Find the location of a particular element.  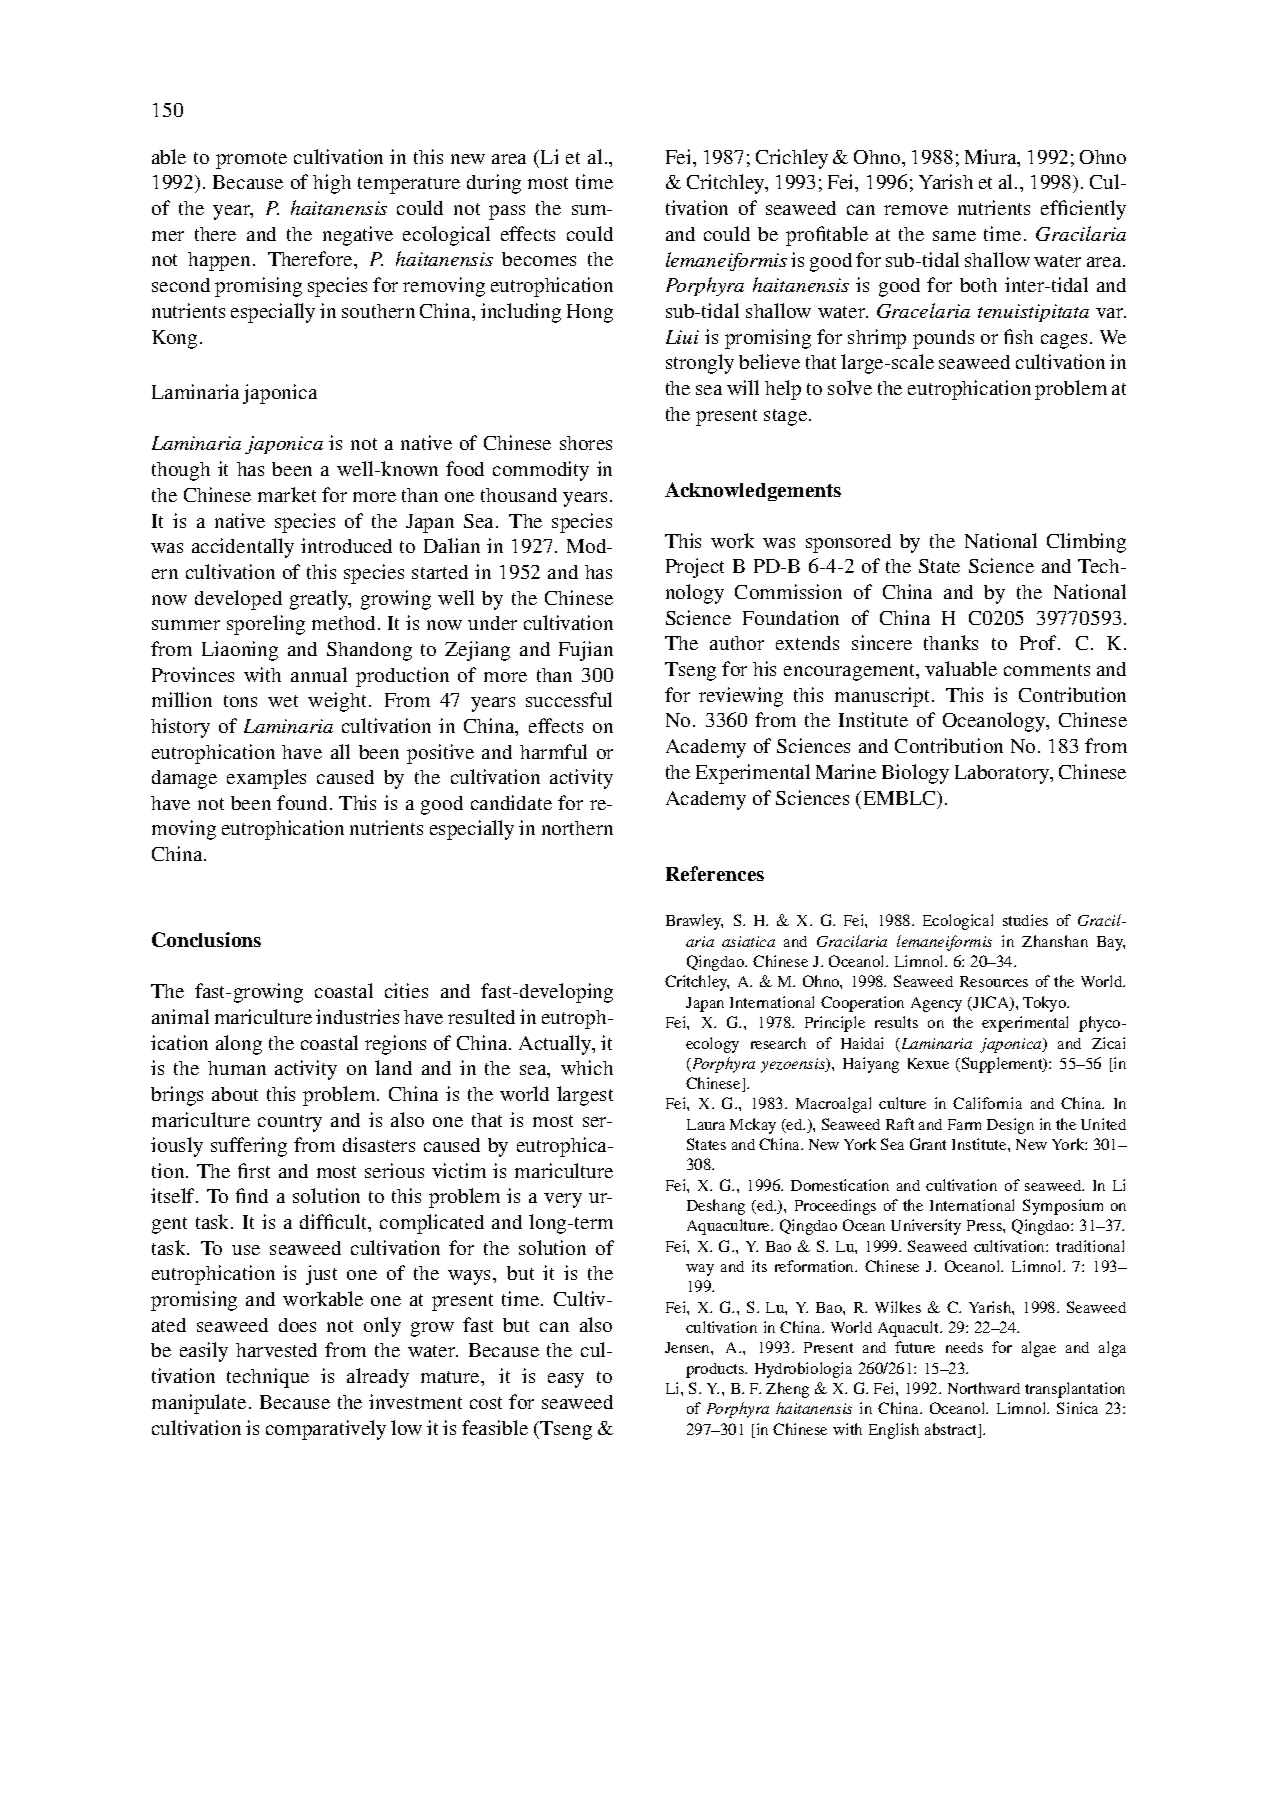

becomes is located at coordinates (539, 259).
